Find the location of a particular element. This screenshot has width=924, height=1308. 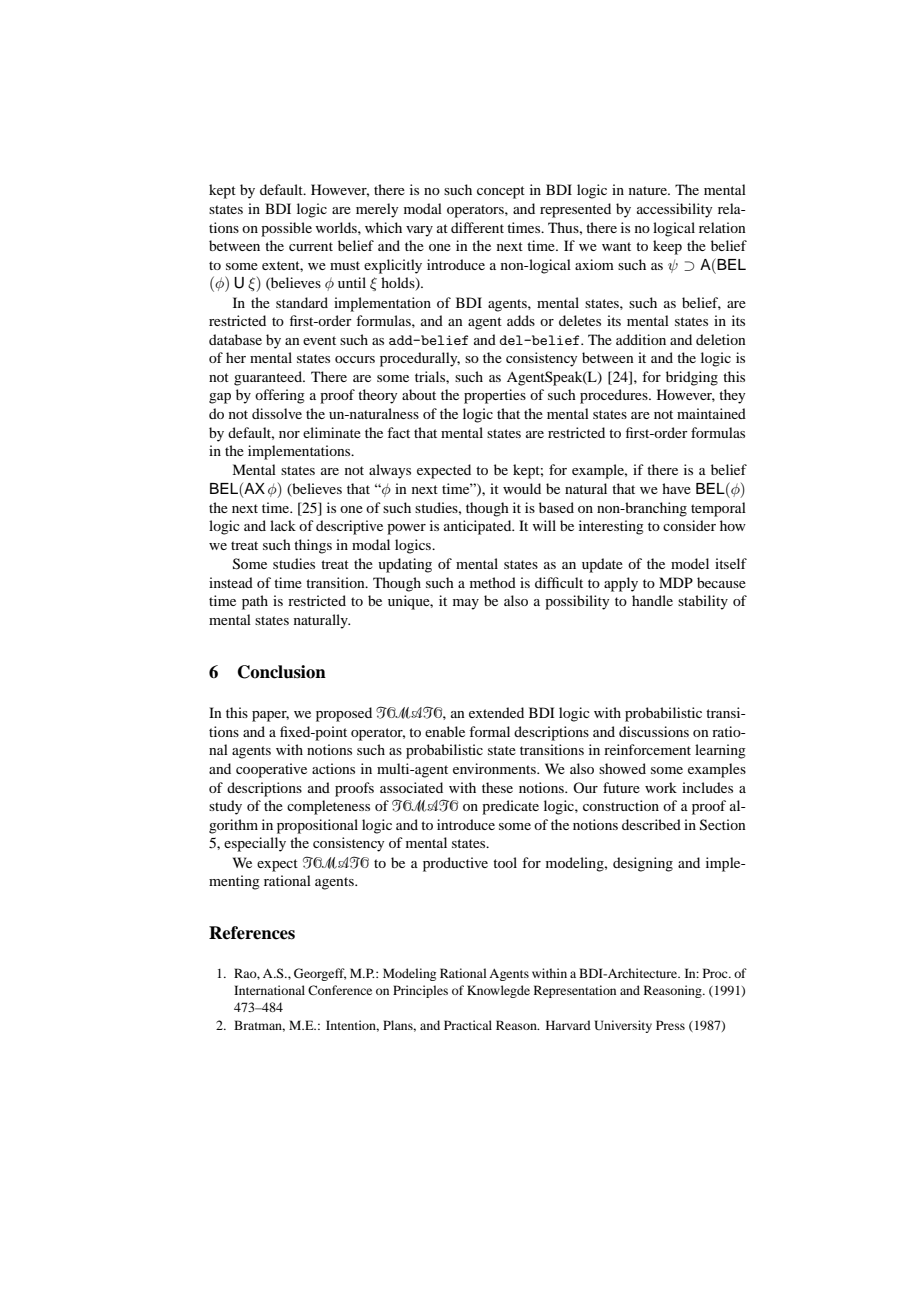

Press is located at coordinates (670, 1025).
